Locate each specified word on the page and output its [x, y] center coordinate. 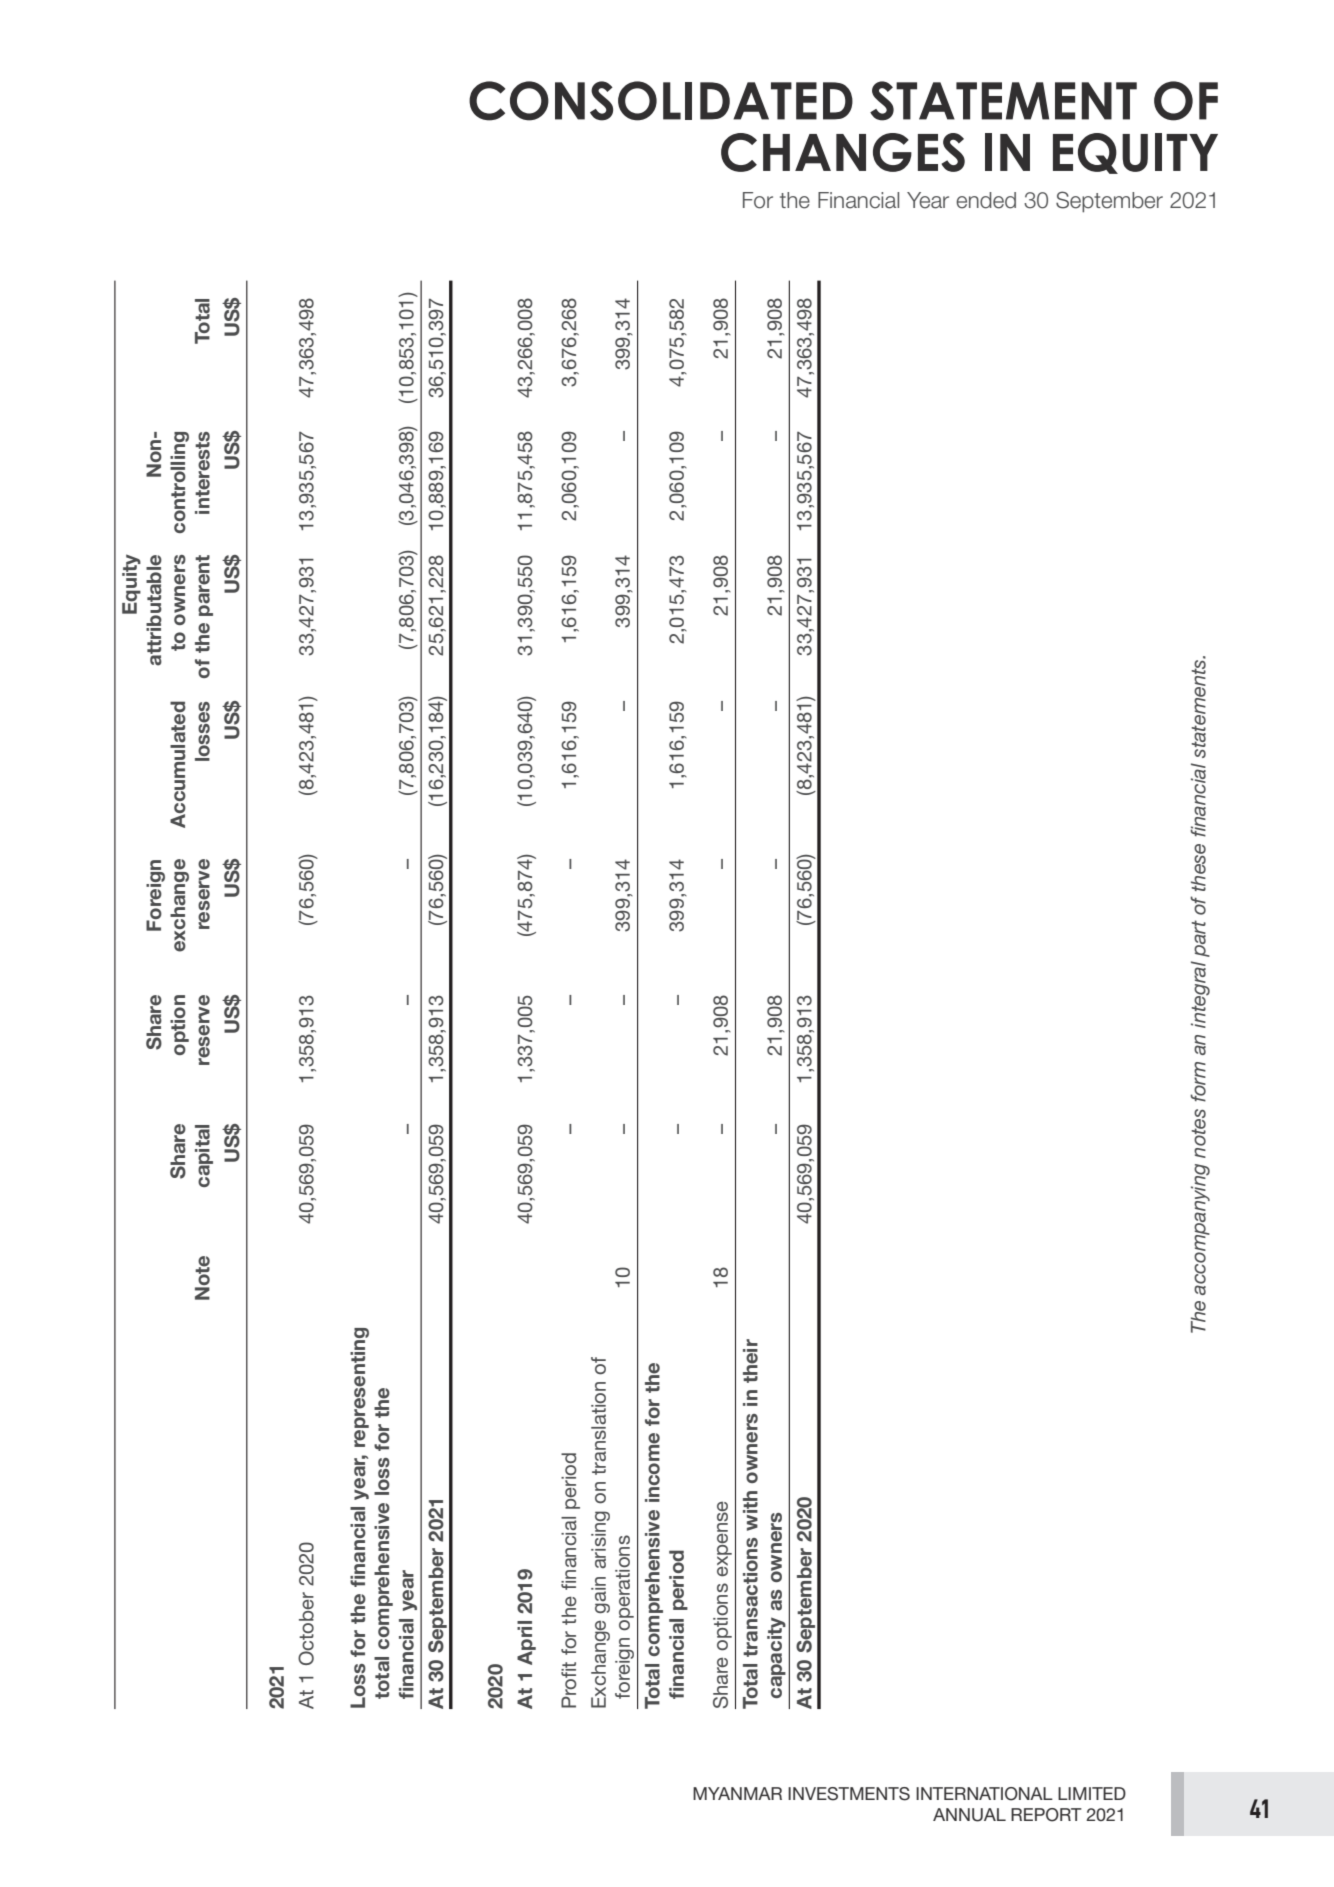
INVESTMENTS [849, 1794]
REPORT [1046, 1815]
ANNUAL [969, 1815]
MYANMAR [737, 1793]
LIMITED [1092, 1793]
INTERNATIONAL [984, 1794]
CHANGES [843, 152]
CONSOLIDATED [661, 101]
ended [986, 200]
